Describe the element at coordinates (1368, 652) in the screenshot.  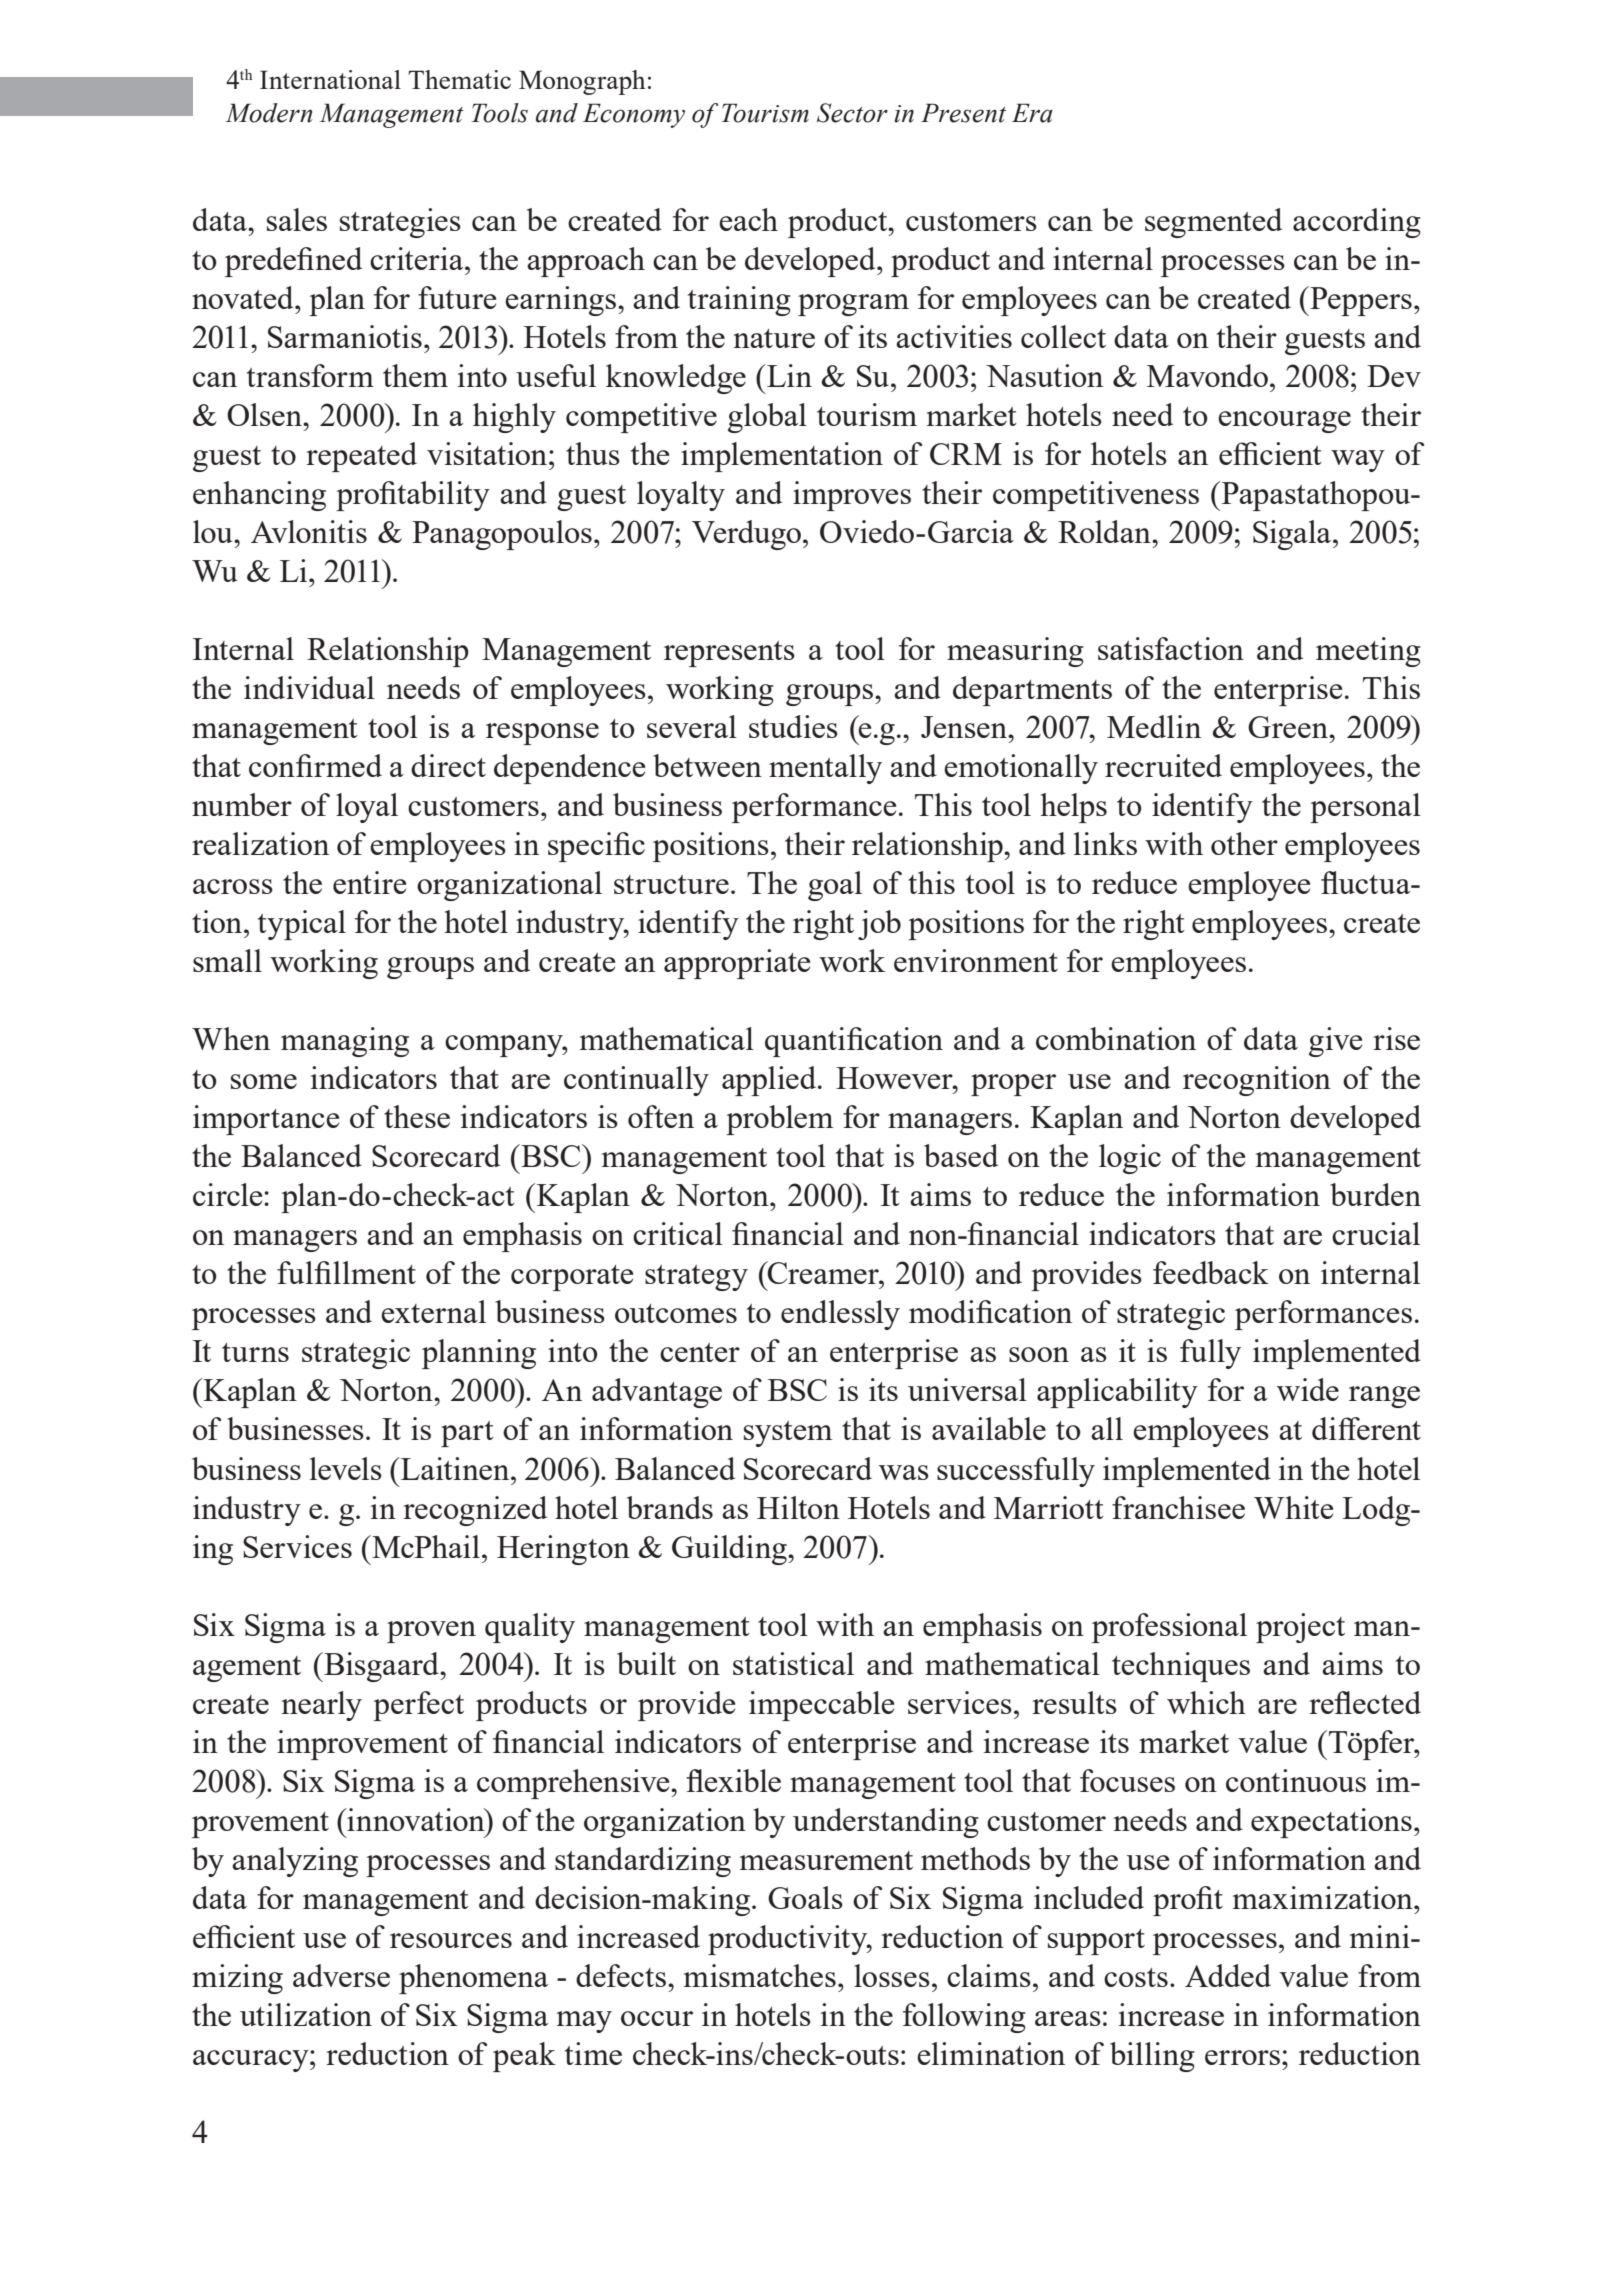
I see `meeting` at that location.
